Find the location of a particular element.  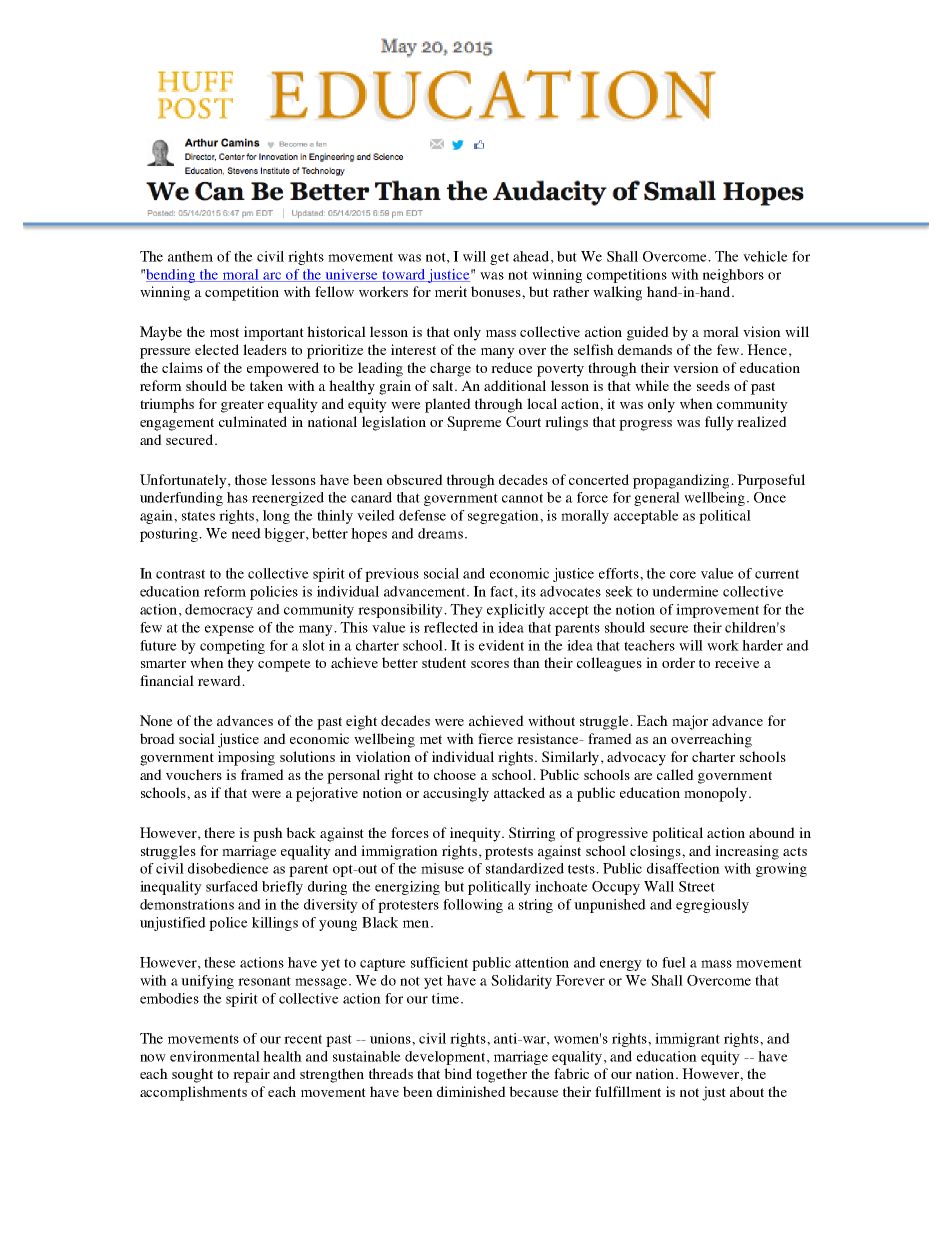

student is located at coordinates (444, 662).
